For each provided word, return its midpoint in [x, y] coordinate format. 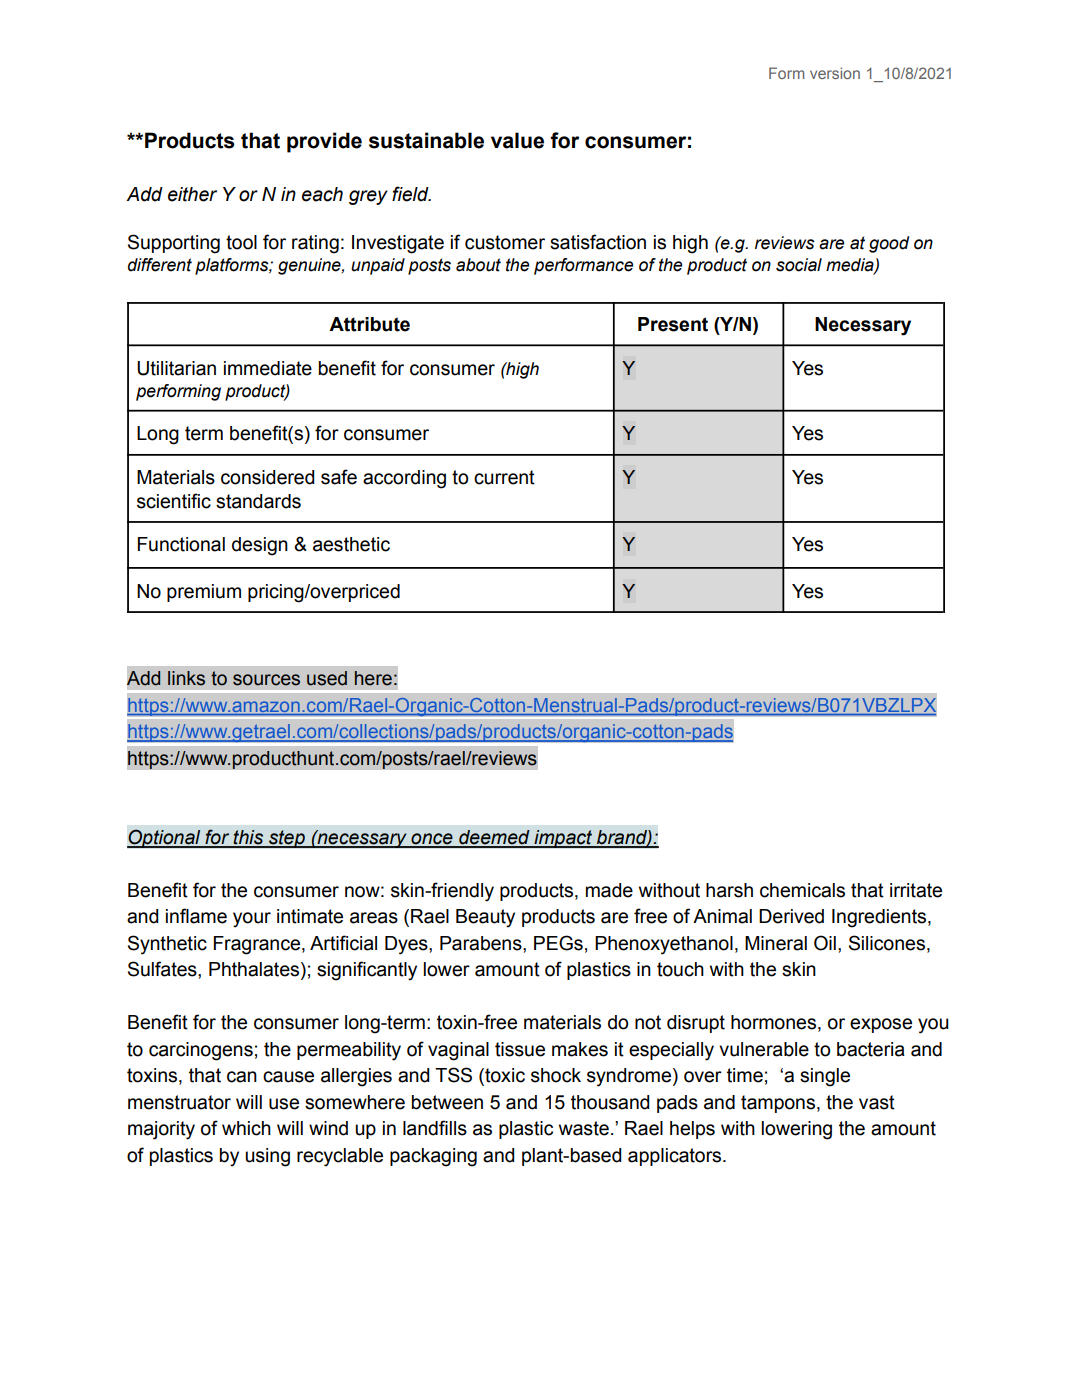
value [517, 140]
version [835, 73]
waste [584, 1128]
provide [324, 142]
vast [877, 1102]
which [246, 1128]
